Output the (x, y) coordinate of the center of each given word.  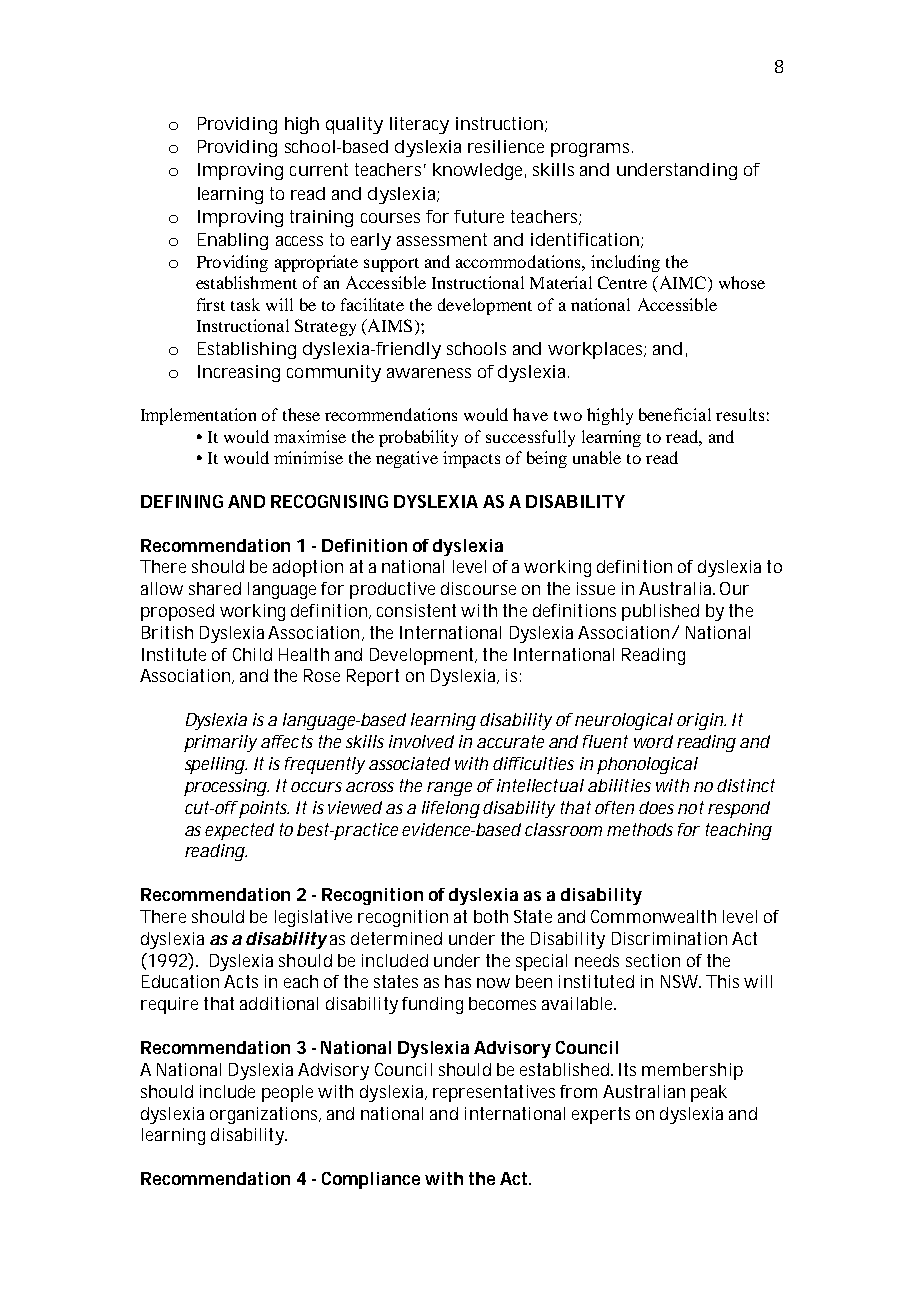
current (319, 169)
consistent (416, 610)
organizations (265, 1115)
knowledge (479, 171)
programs (592, 150)
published (660, 612)
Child (252, 654)
